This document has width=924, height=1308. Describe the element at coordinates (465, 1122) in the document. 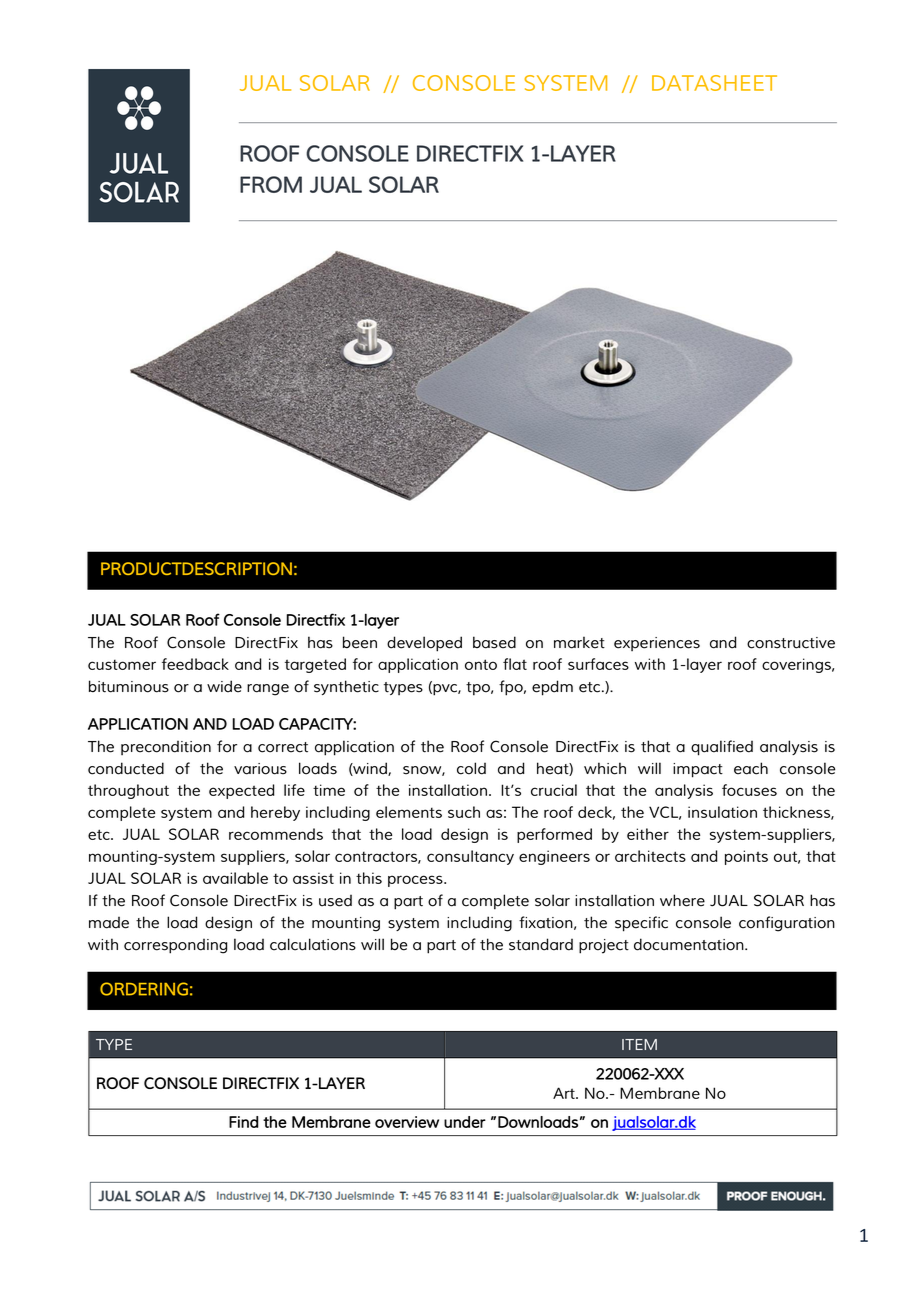

I see `under` at that location.
